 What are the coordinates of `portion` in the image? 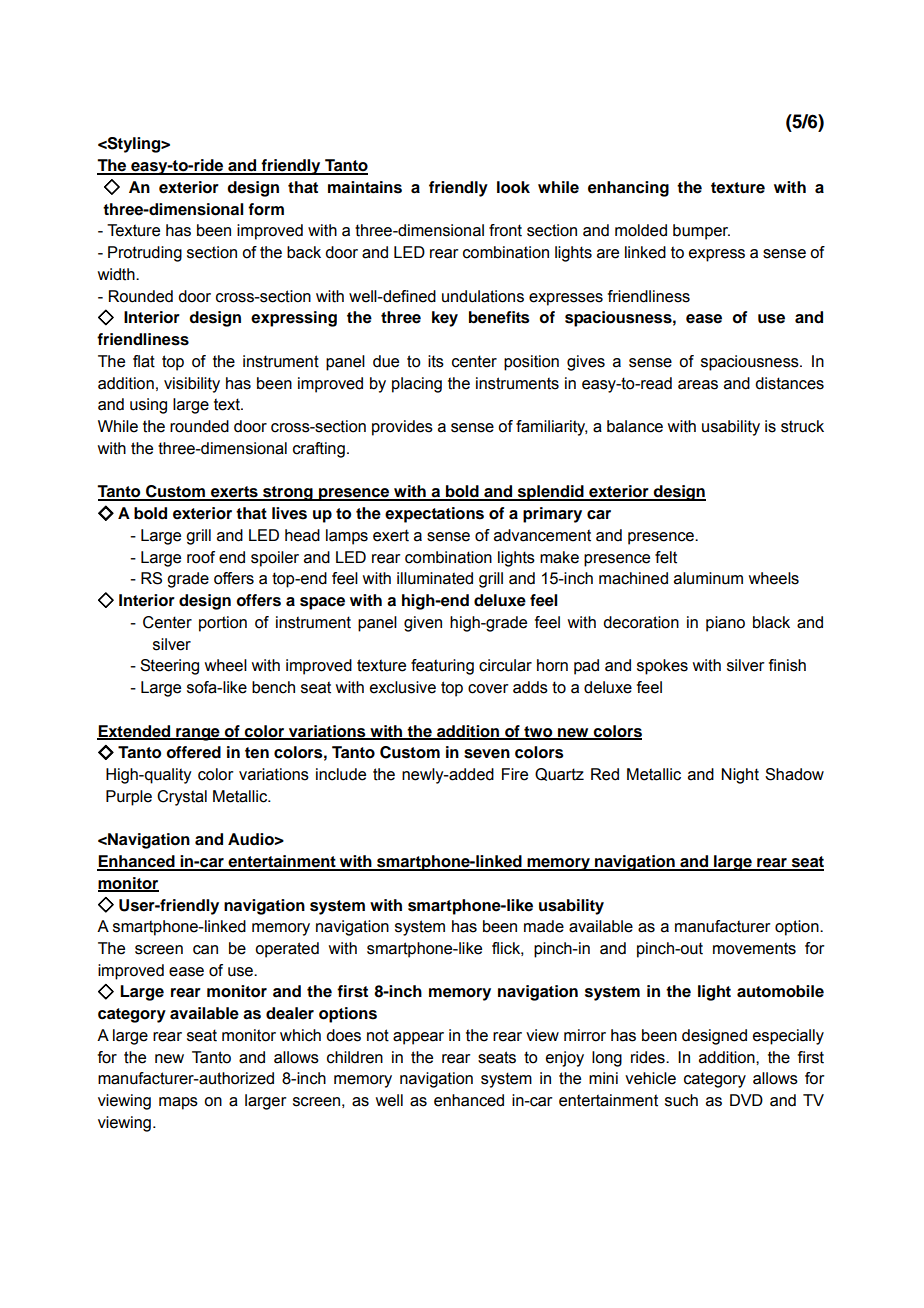 It's located at (223, 624).
